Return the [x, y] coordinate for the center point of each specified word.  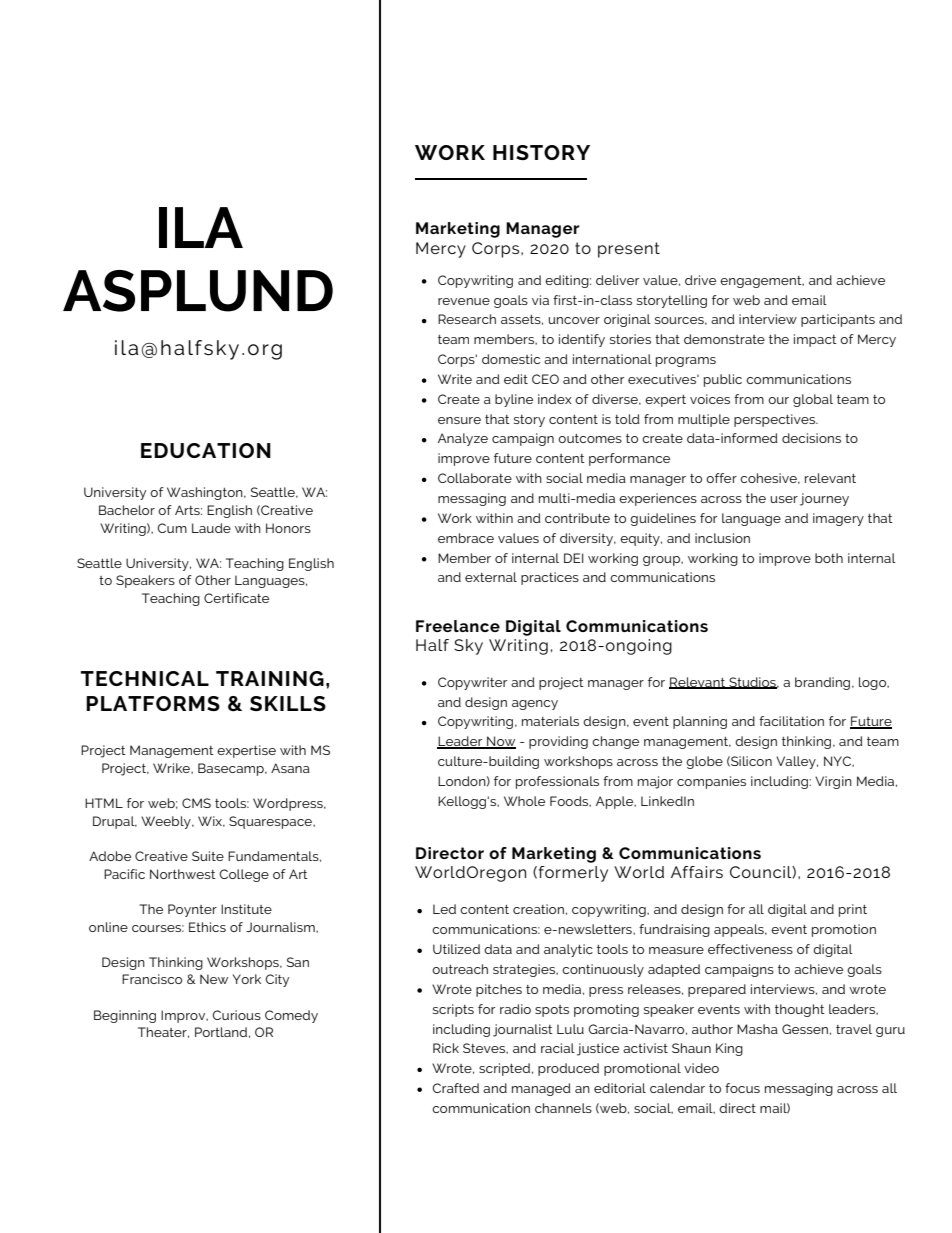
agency [535, 705]
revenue [464, 301]
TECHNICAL [145, 678]
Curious [236, 1015]
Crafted [455, 1088]
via [540, 300]
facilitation [791, 721]
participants [838, 320]
